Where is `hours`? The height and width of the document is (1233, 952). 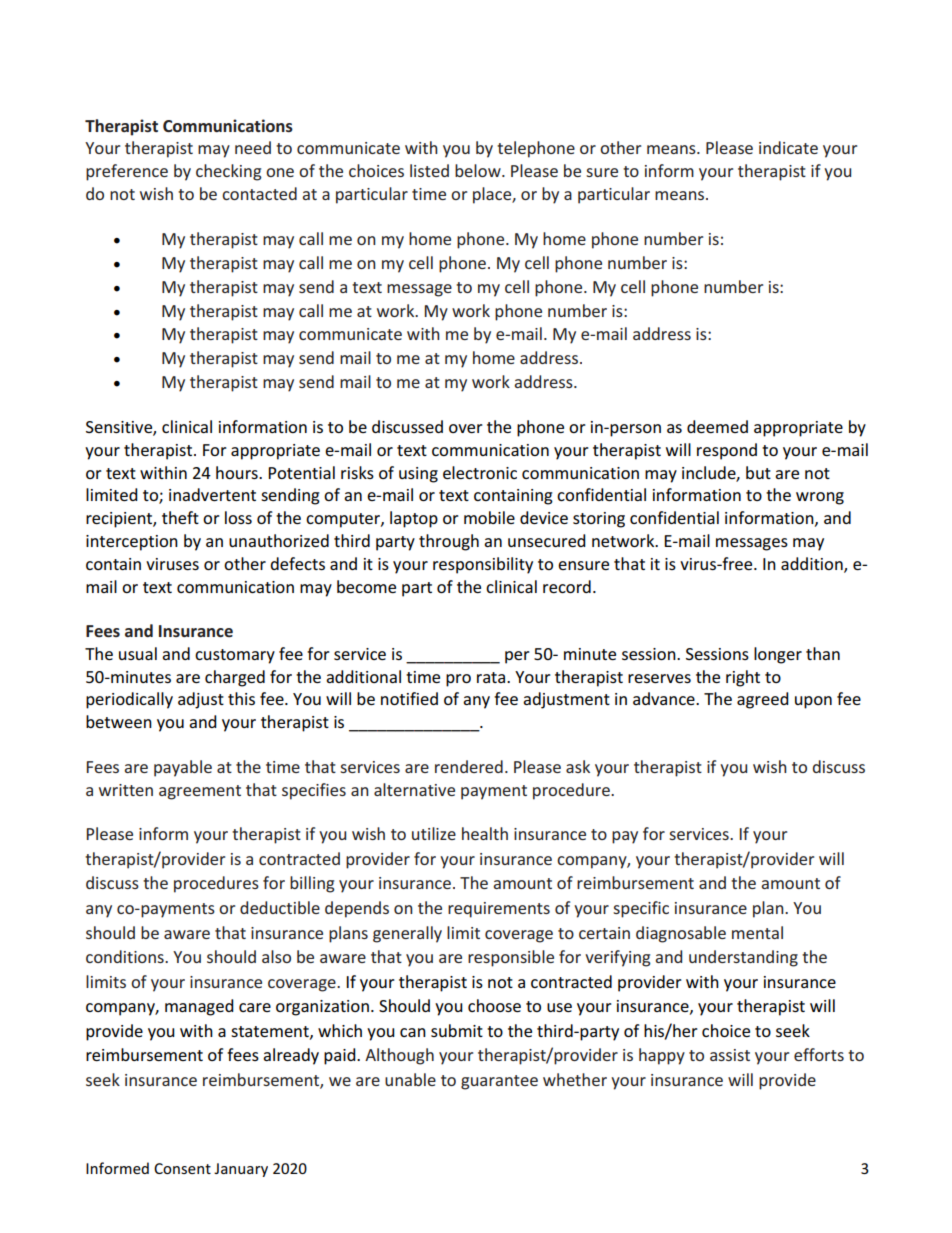
hours is located at coordinates (238, 472).
